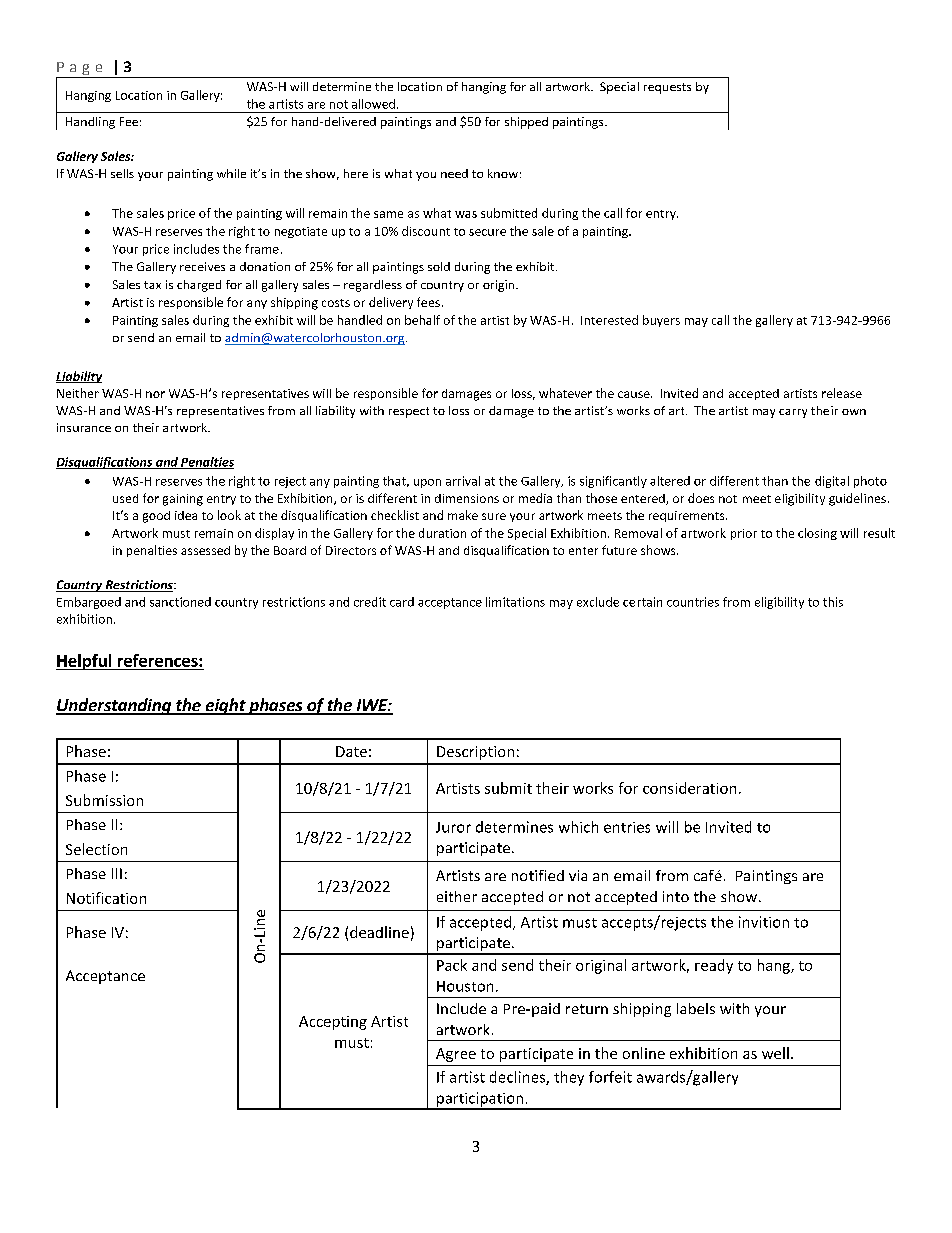 The height and width of the screenshot is (1233, 952). I want to click on well, so click(775, 1053).
